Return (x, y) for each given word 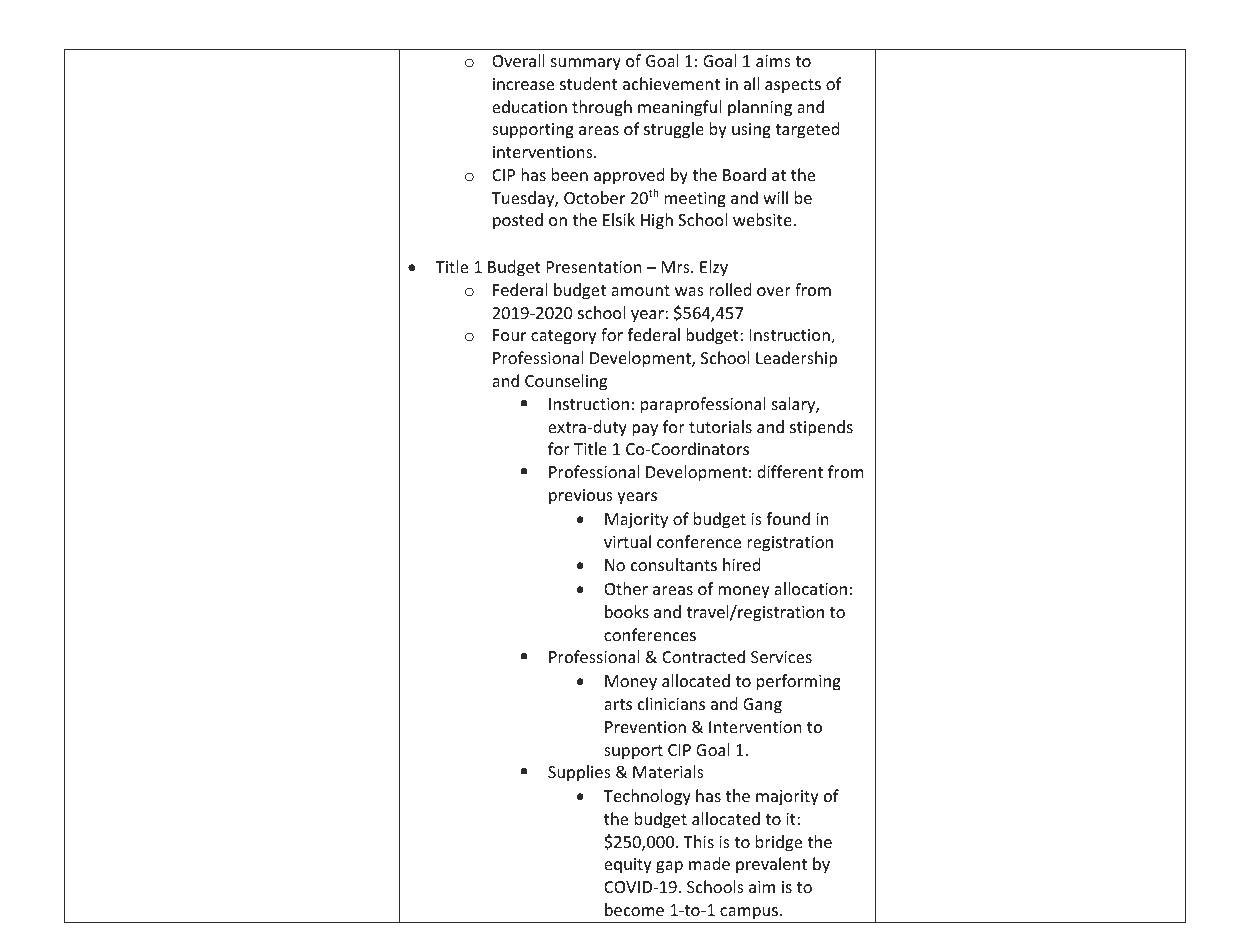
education (529, 106)
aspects (793, 86)
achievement (671, 83)
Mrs (677, 267)
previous (581, 497)
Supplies (579, 773)
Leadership (796, 359)
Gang (762, 706)
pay (645, 430)
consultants (674, 564)
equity (628, 866)
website (763, 219)
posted (518, 221)
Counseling (566, 382)
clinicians (671, 703)
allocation (810, 588)
